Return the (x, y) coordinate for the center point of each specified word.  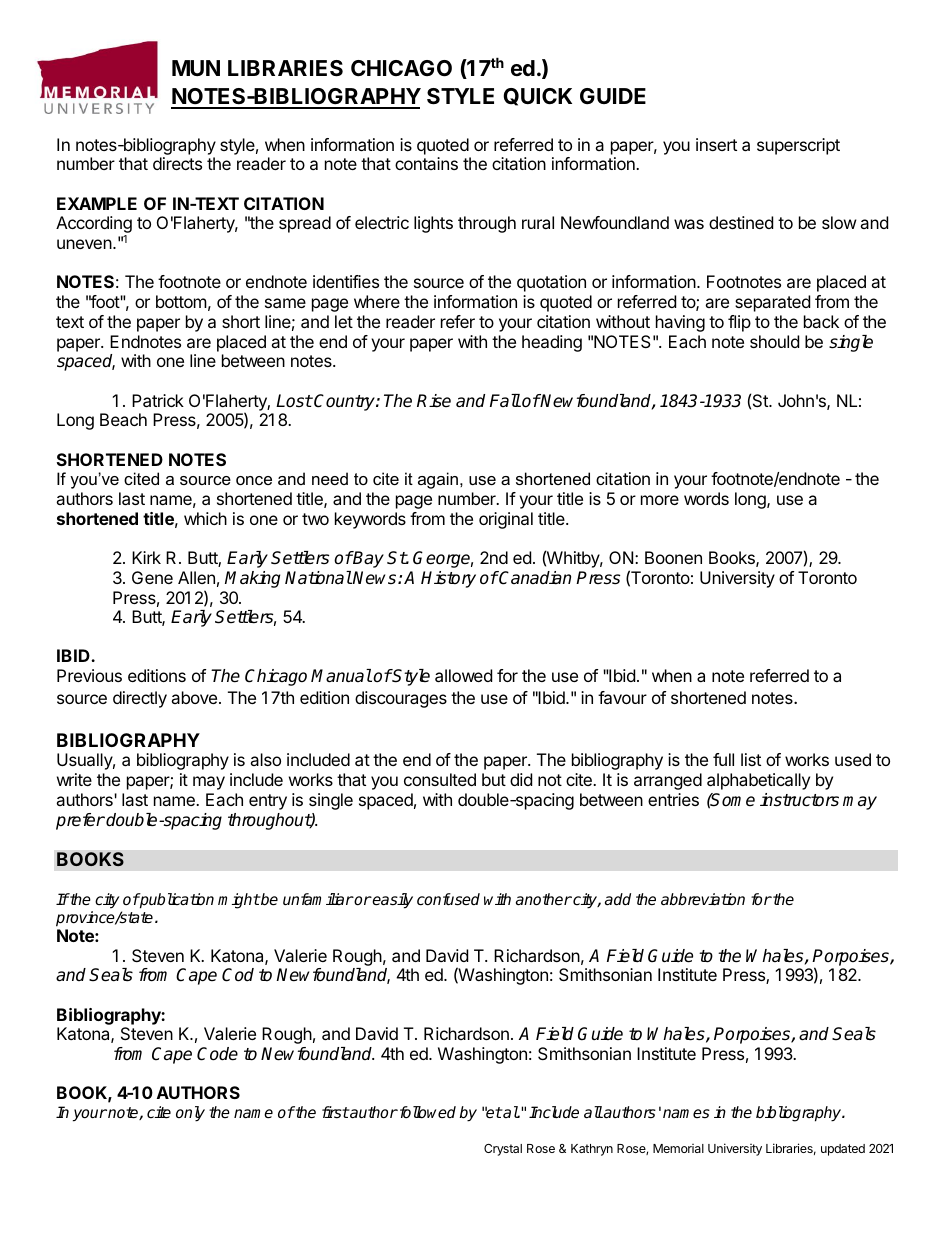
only (190, 1114)
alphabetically (758, 781)
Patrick (158, 400)
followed (426, 1112)
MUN (196, 68)
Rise (434, 401)
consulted (440, 779)
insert (716, 144)
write (74, 779)
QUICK (537, 97)
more (660, 500)
